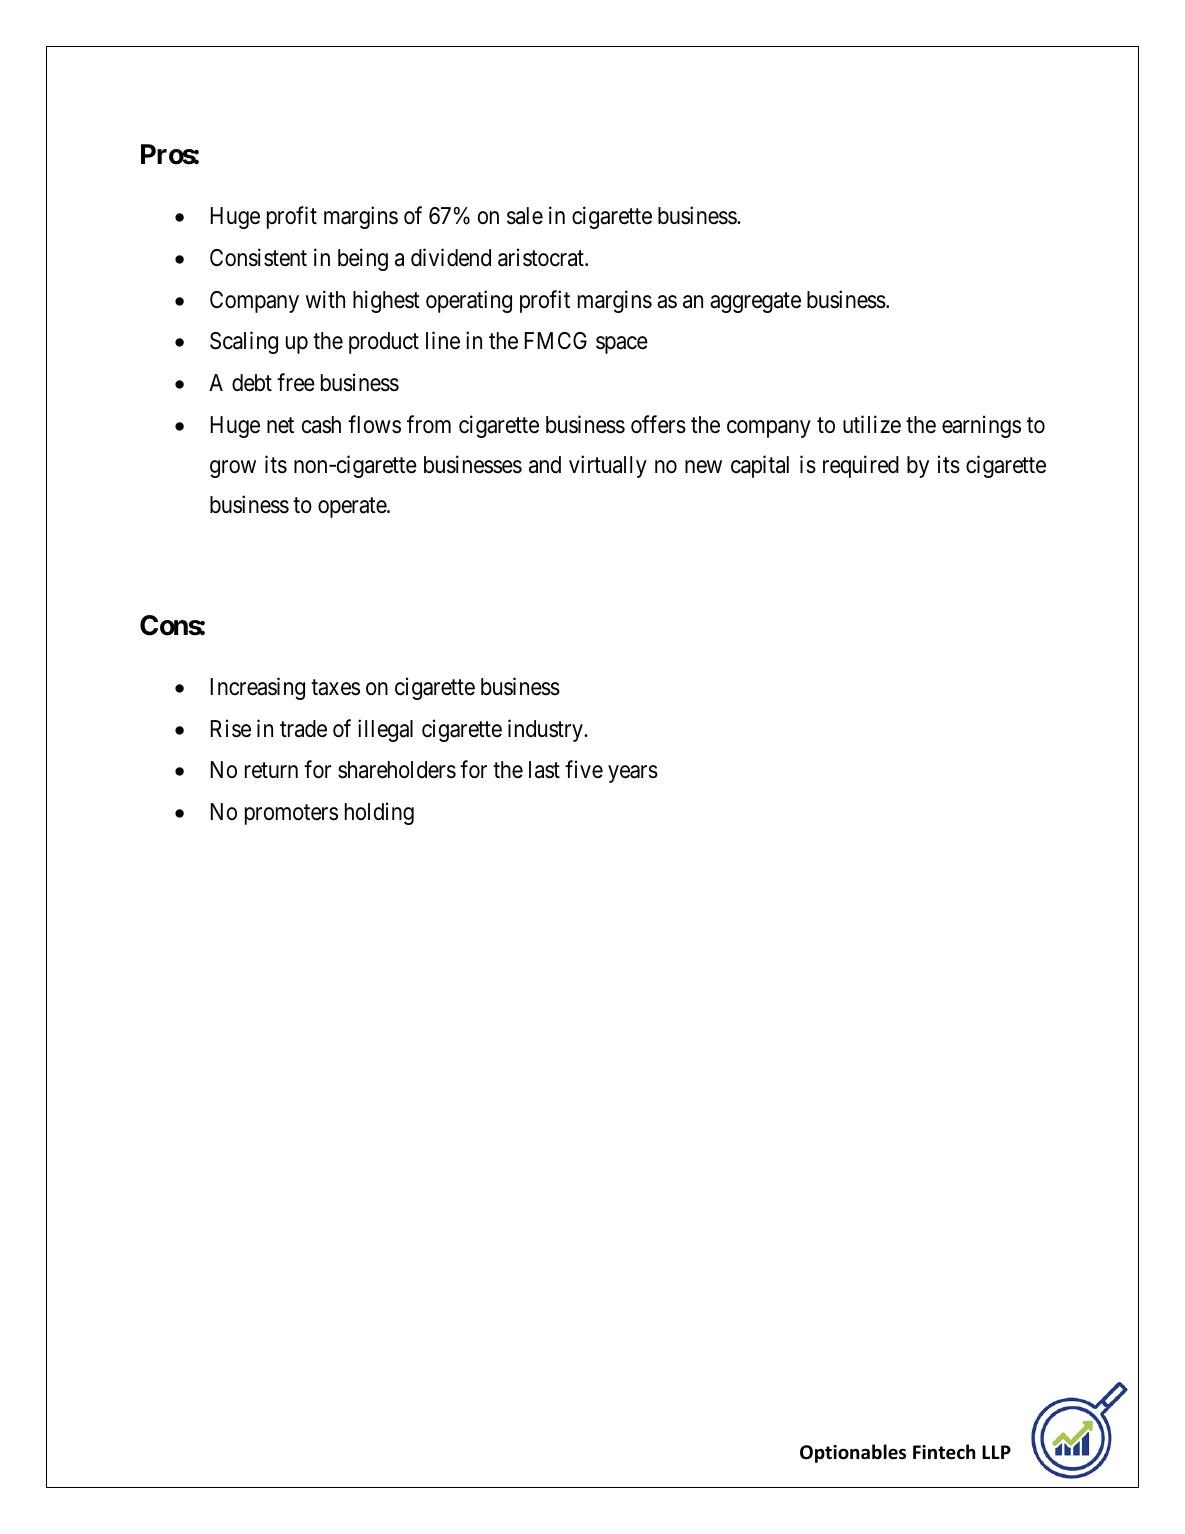  I want to click on Fintech, so click(944, 1452).
